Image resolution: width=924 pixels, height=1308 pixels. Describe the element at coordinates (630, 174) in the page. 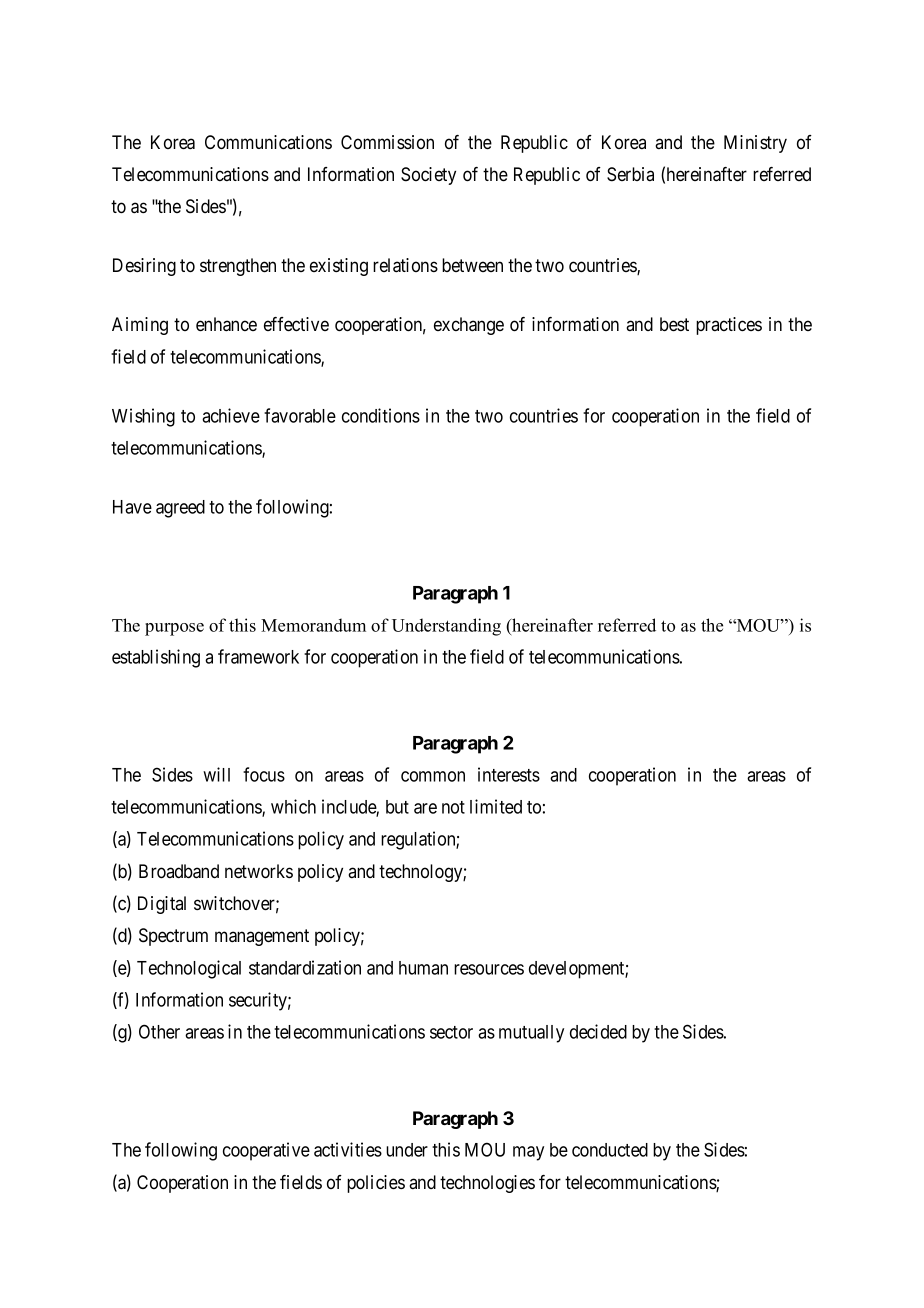

I see `Serbia` at that location.
